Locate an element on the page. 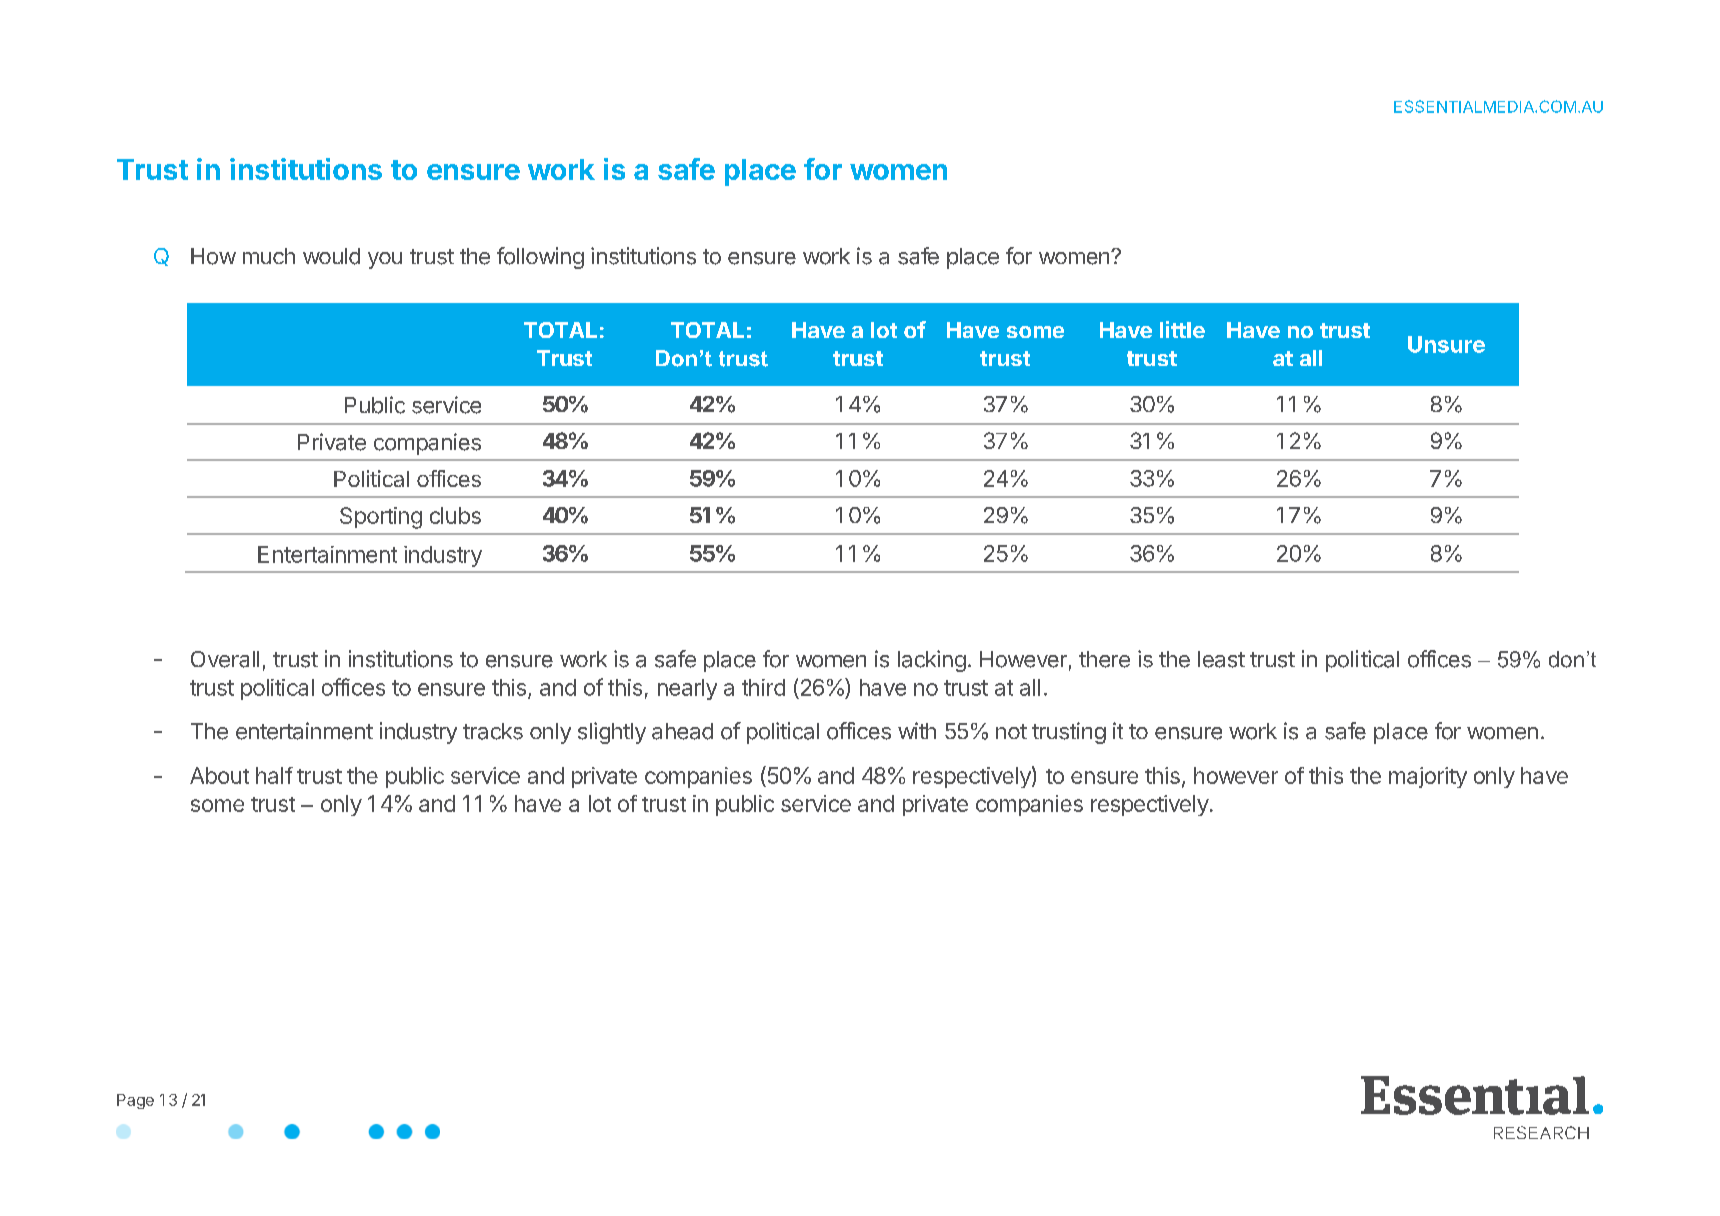 This image has height=1216, width=1720. Page is located at coordinates (135, 1101).
